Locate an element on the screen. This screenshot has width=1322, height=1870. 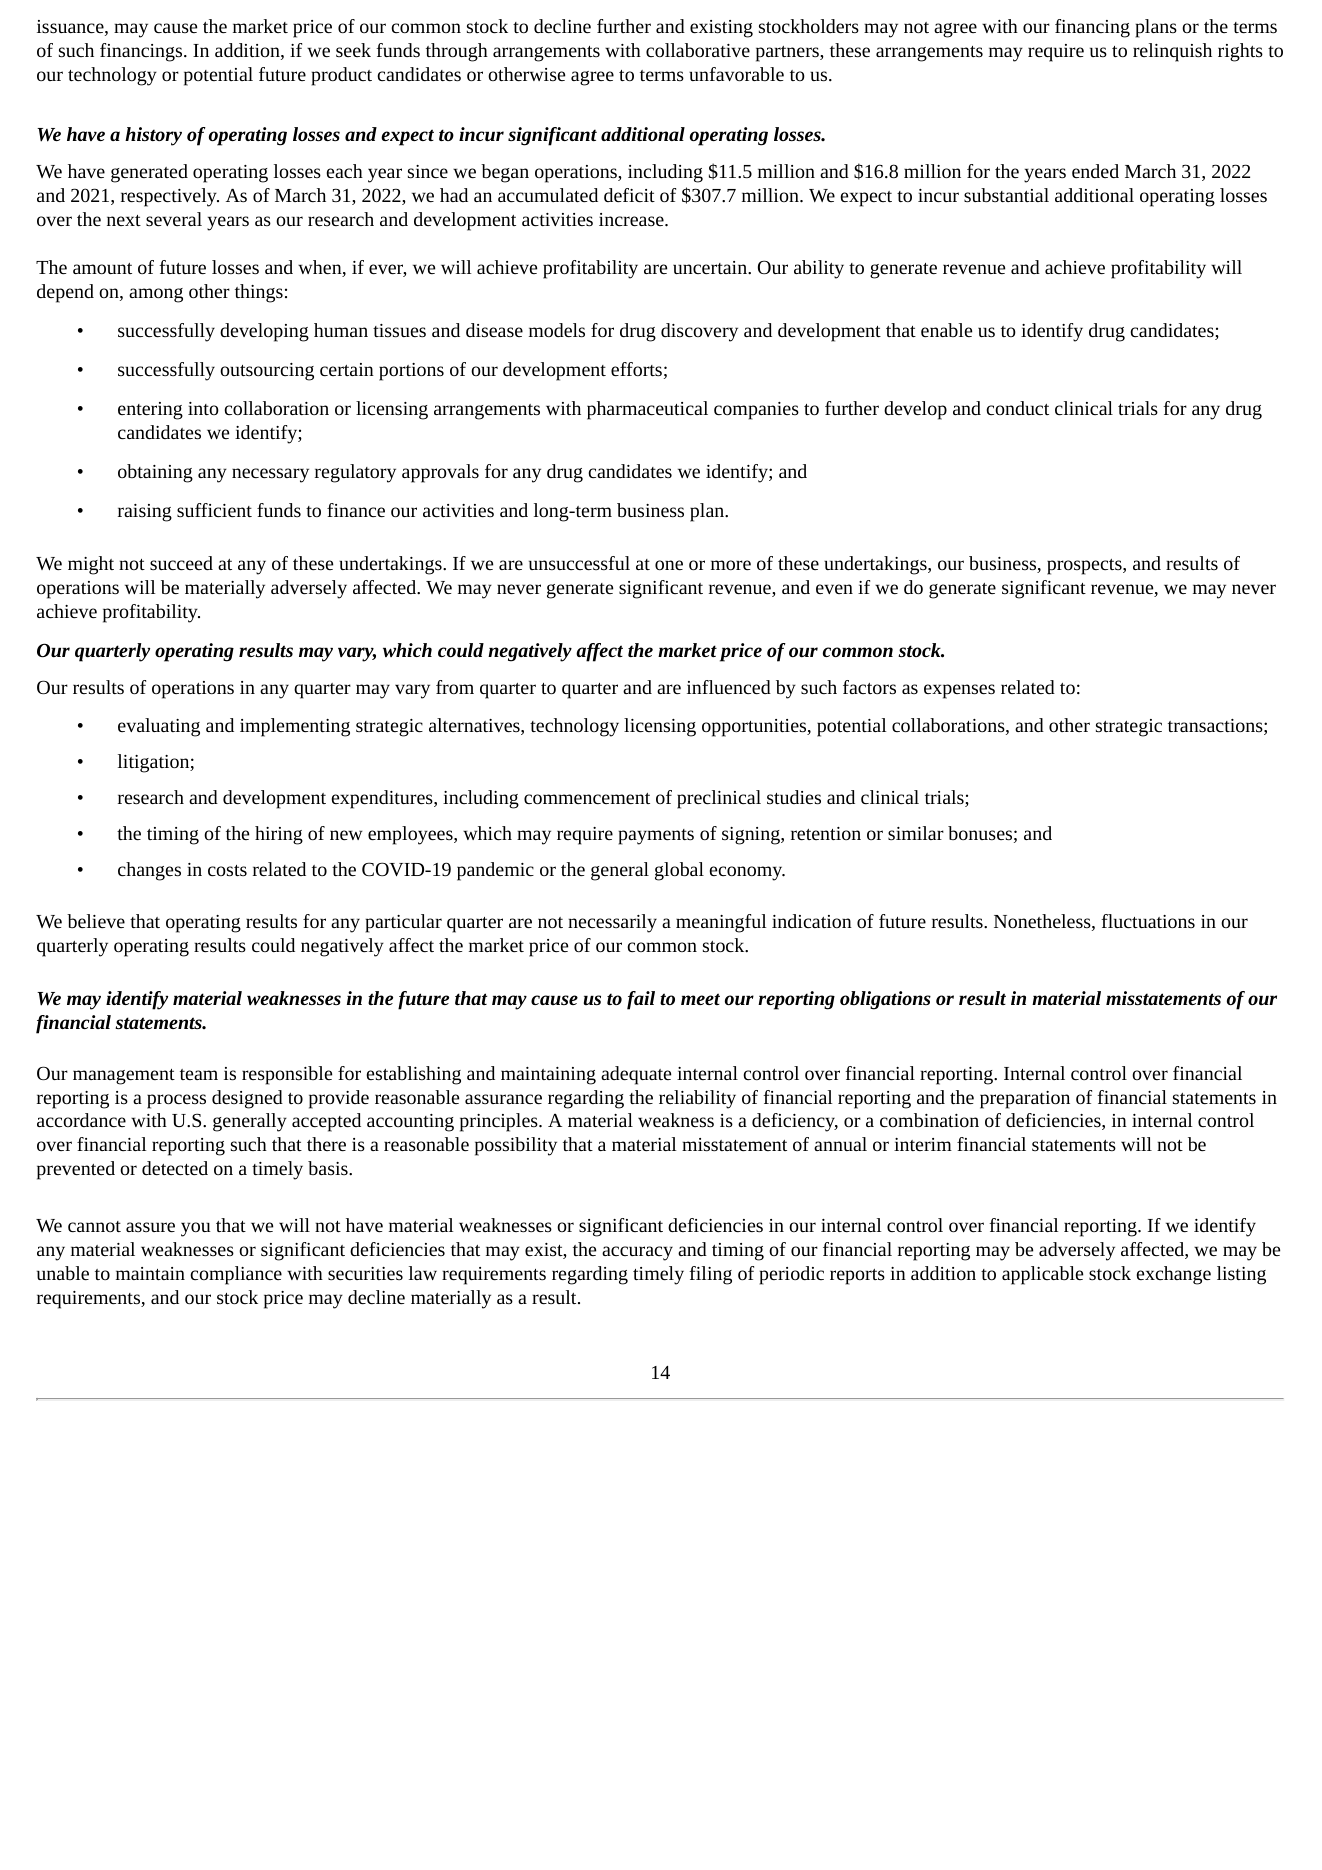
collaborative is located at coordinates (698, 50).
